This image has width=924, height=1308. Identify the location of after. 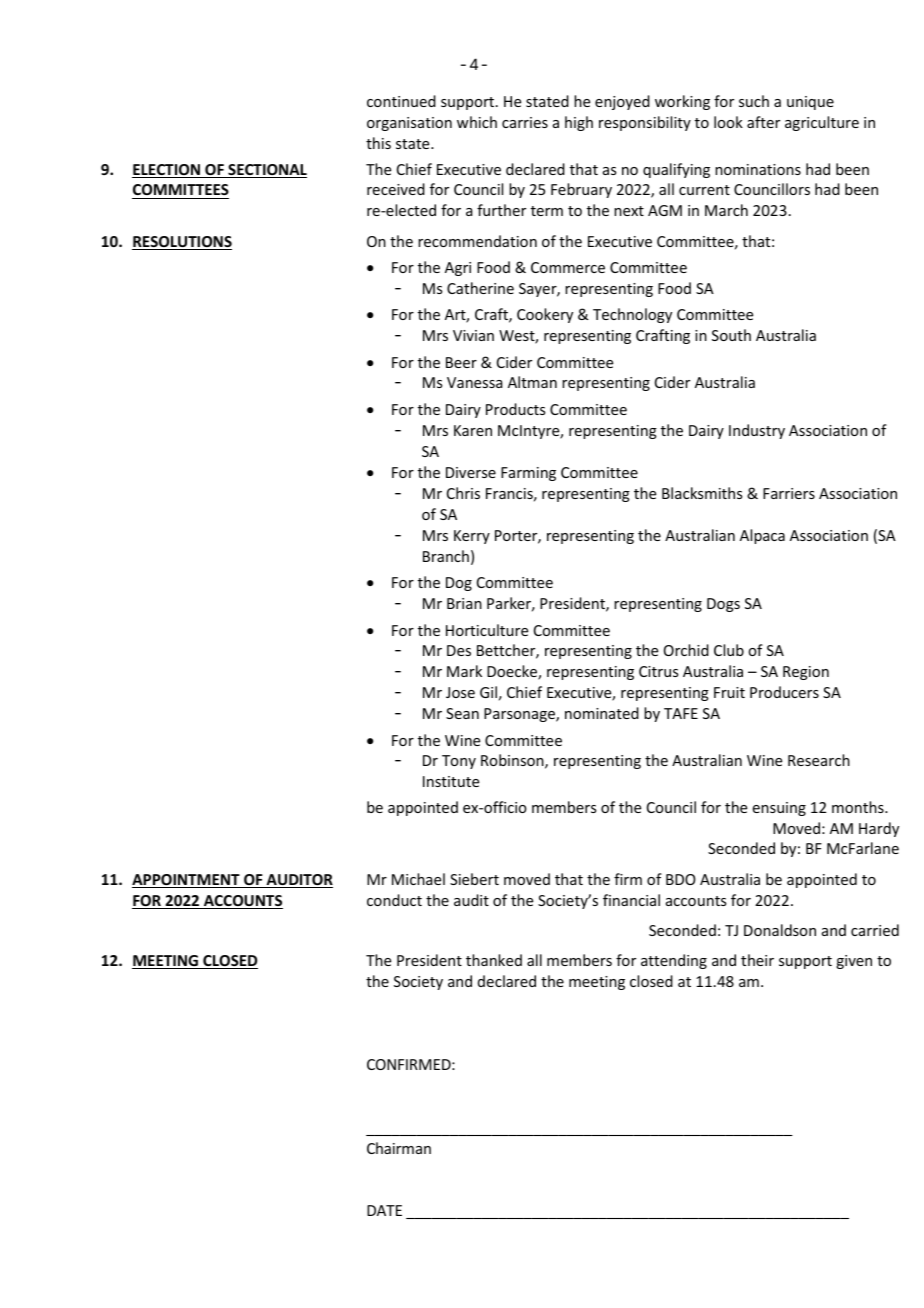
(763, 122).
